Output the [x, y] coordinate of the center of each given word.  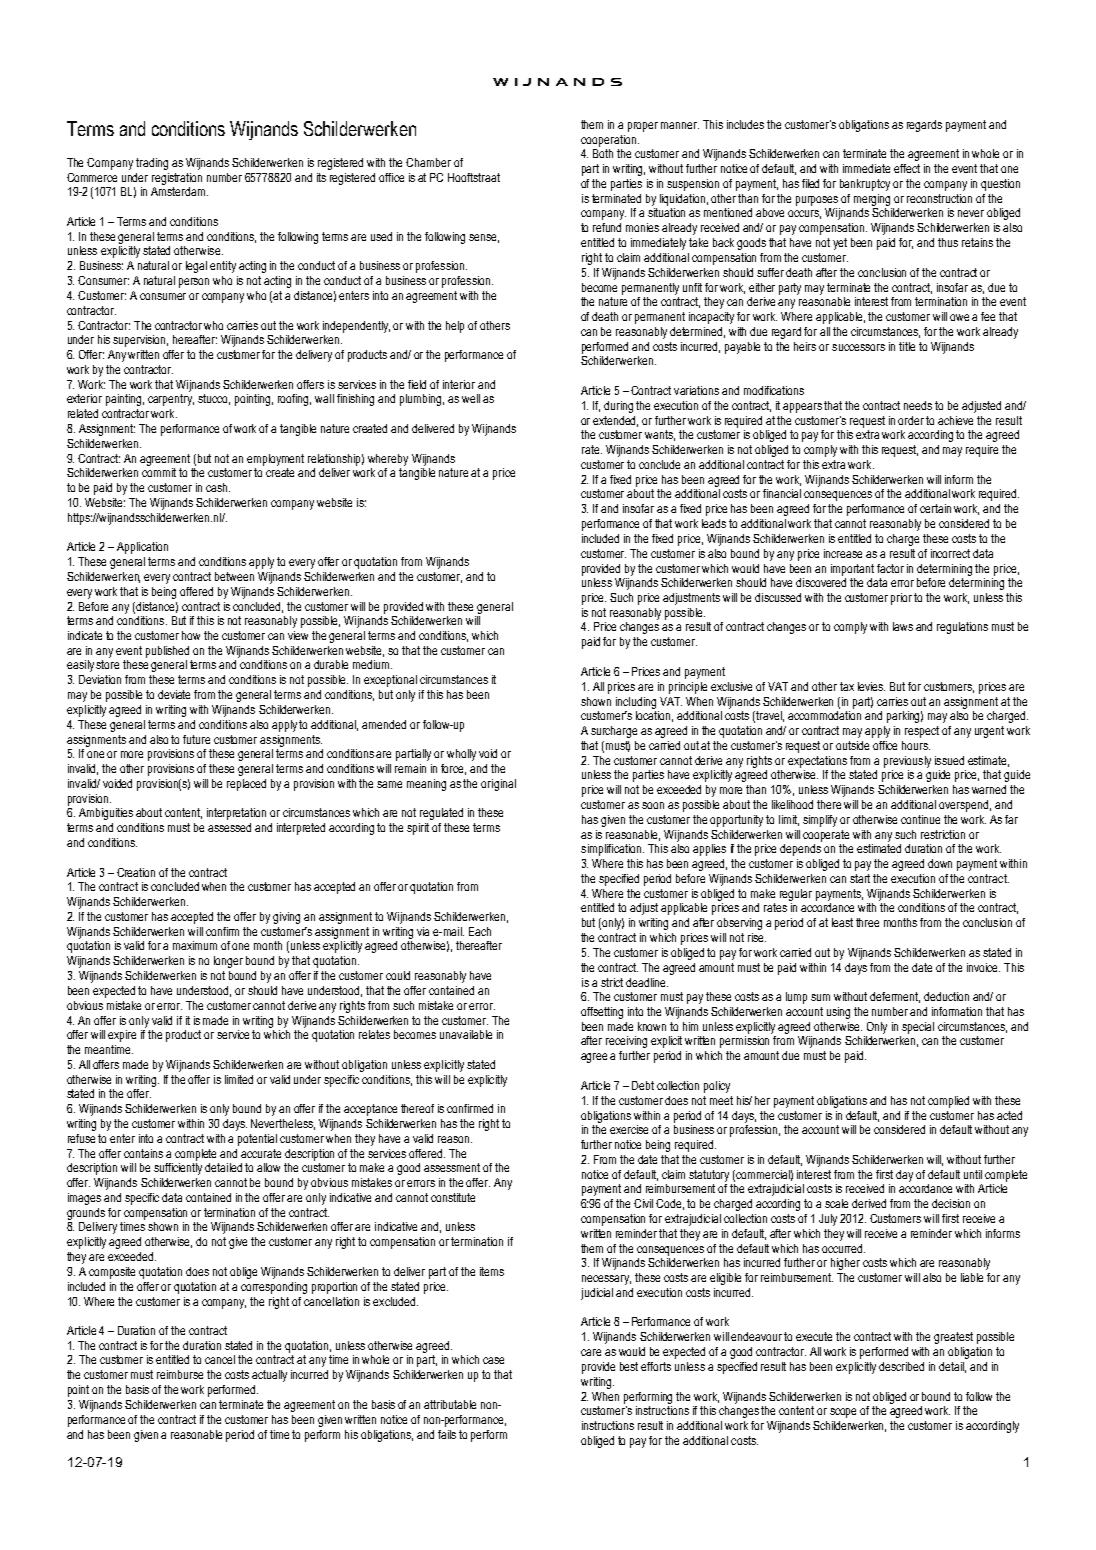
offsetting [602, 1013]
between [234, 576]
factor [890, 568]
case [493, 1360]
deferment [895, 997]
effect [907, 168]
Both [603, 153]
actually [269, 1376]
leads [714, 523]
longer [228, 962]
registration [177, 179]
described [901, 1366]
